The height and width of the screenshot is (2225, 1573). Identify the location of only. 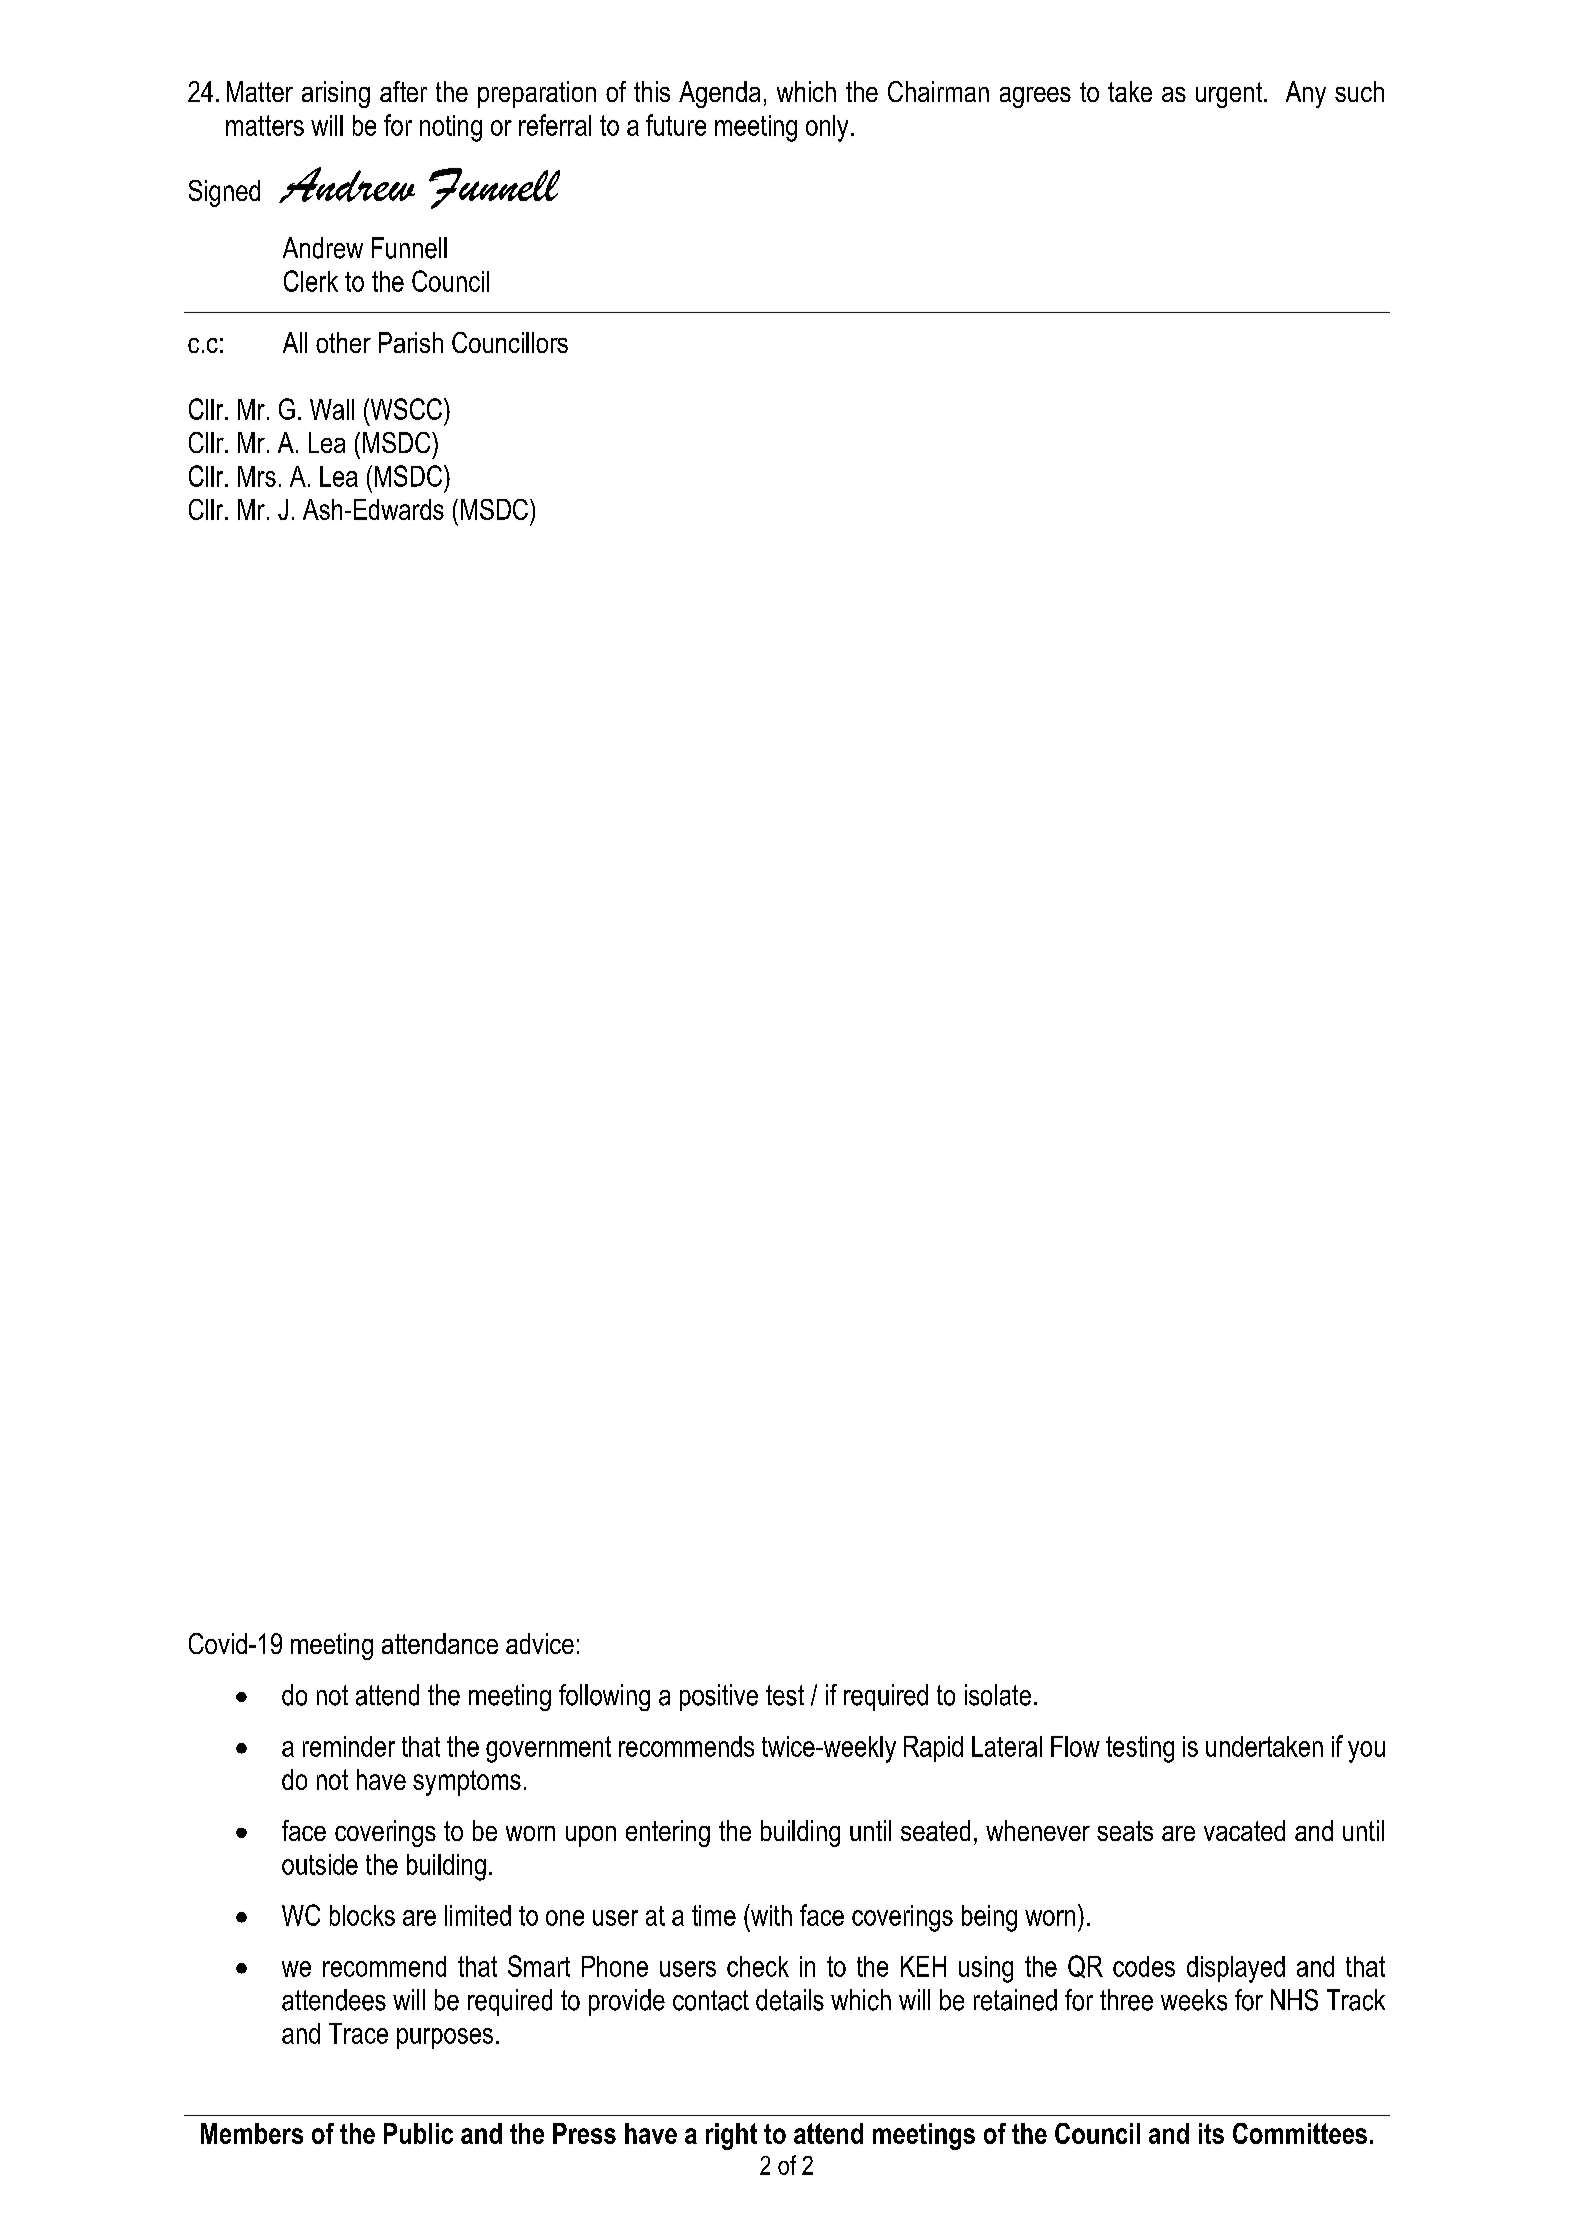
(827, 128).
